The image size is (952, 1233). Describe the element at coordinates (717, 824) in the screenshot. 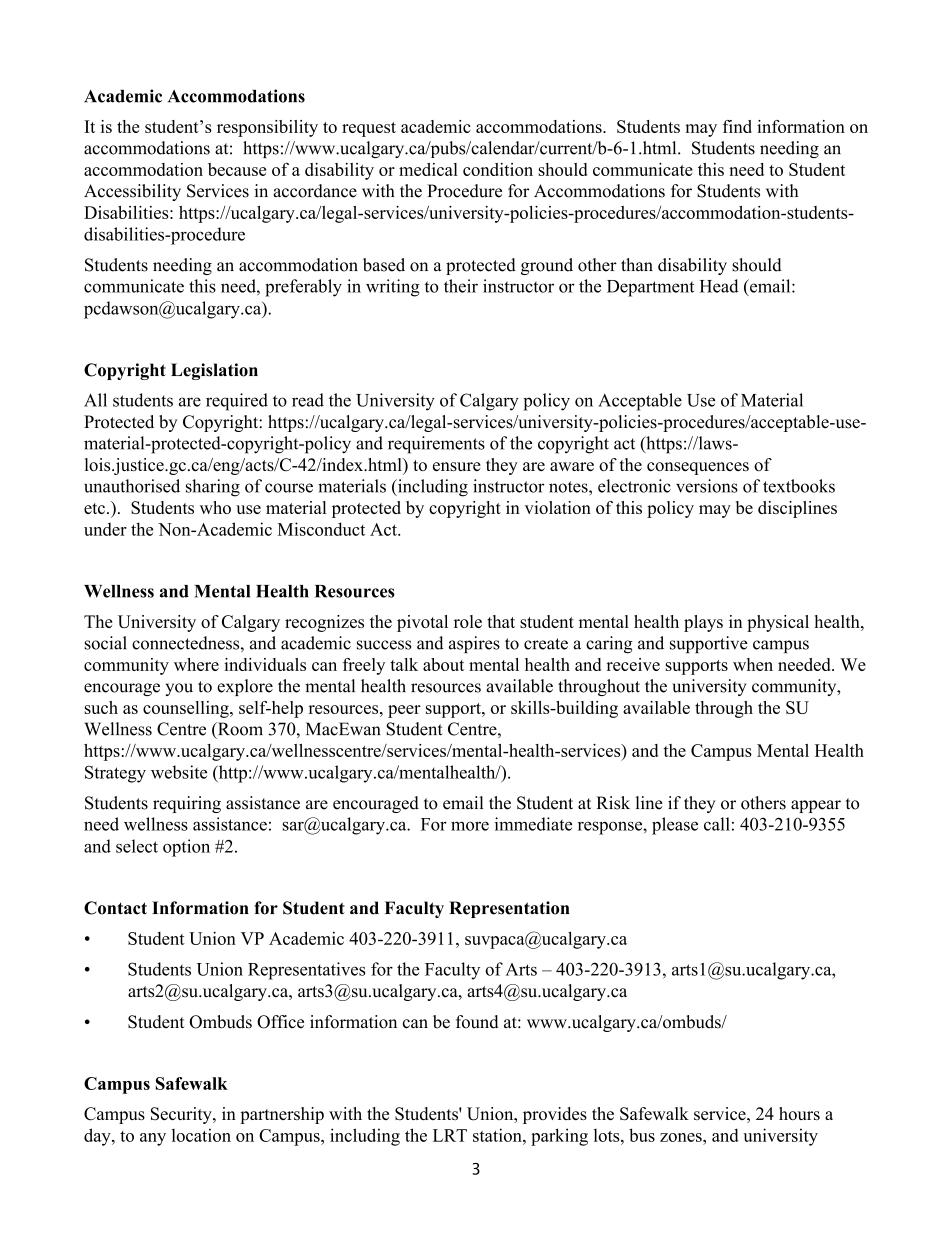

I see `call` at that location.
